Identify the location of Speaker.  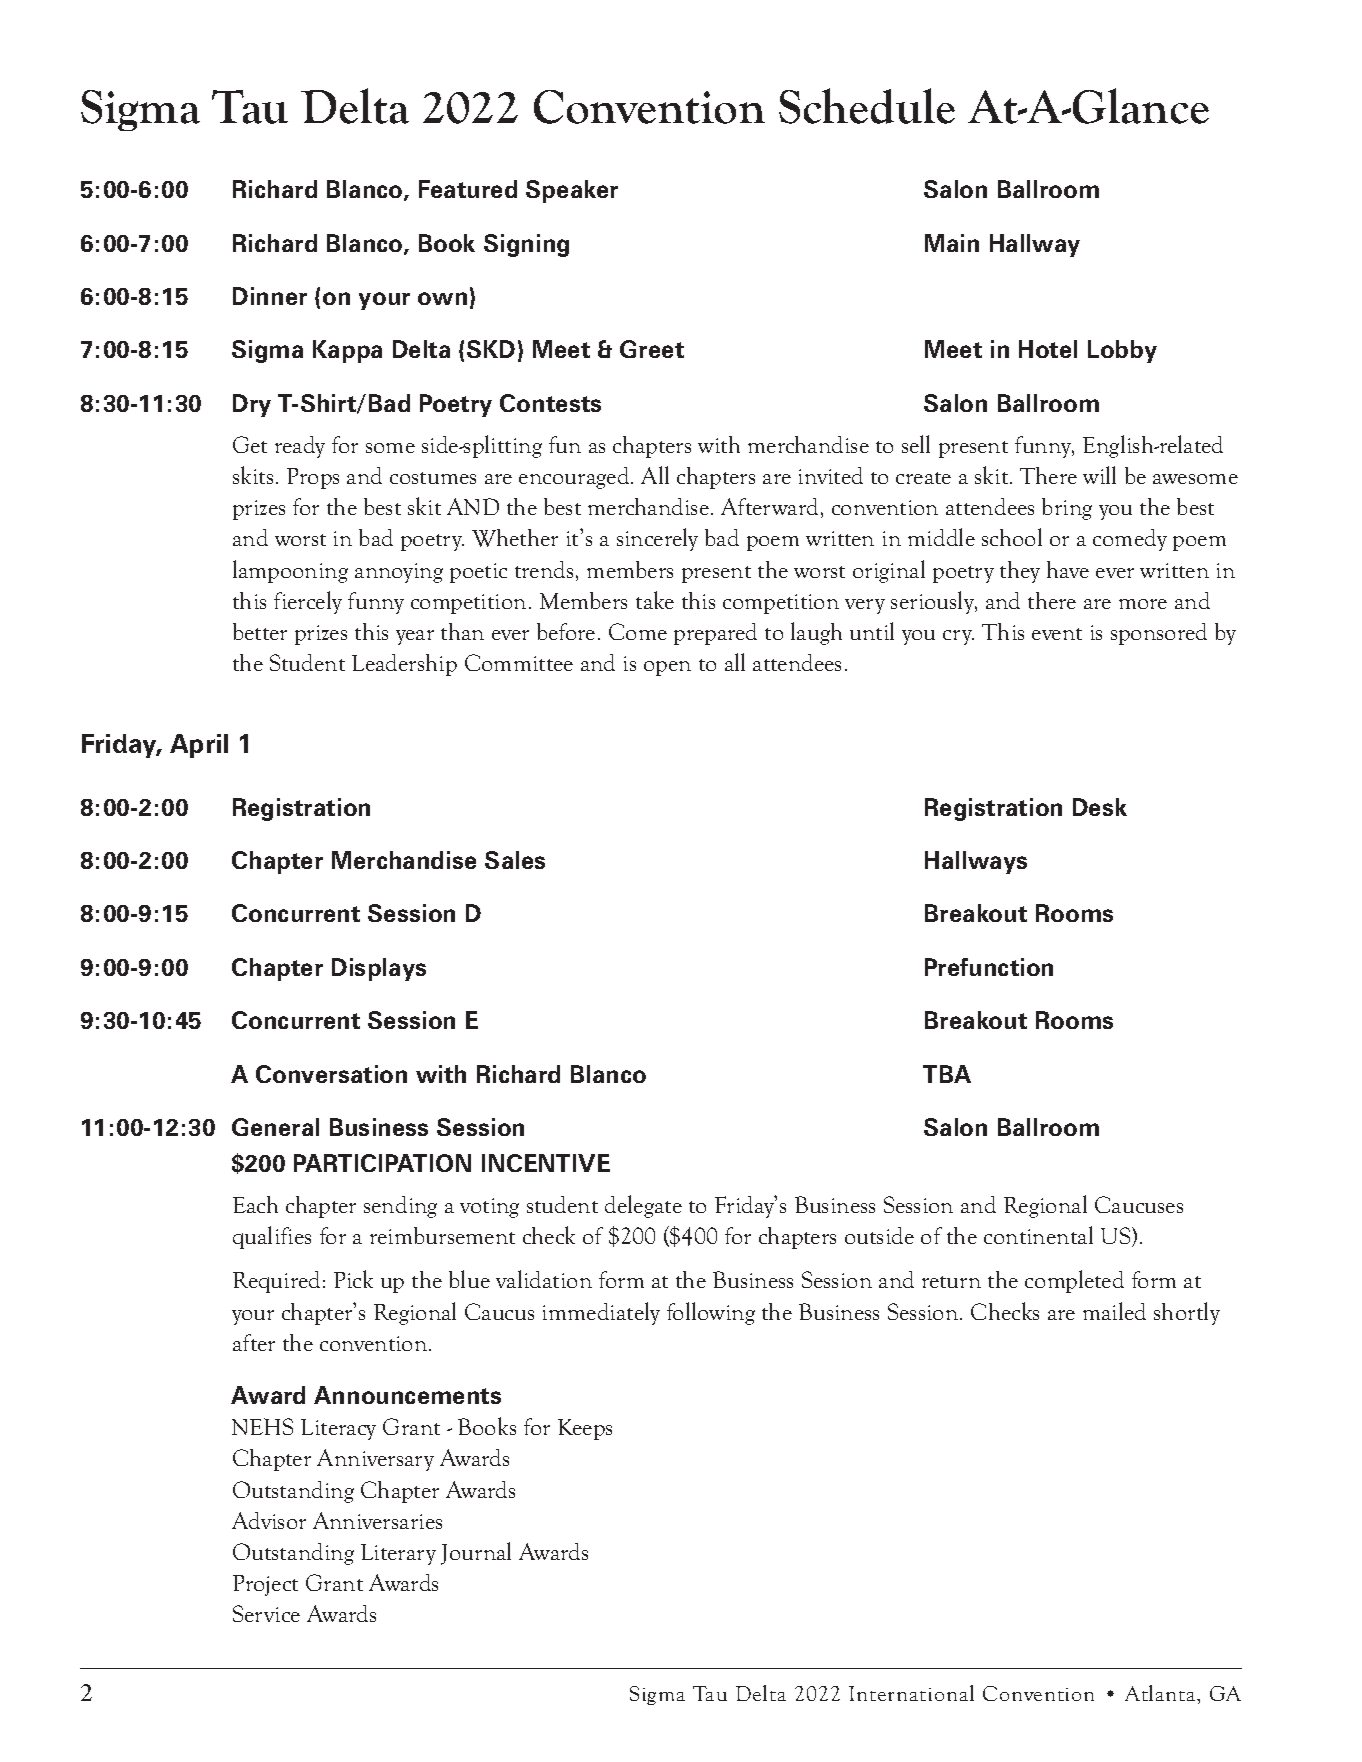
(572, 191).
